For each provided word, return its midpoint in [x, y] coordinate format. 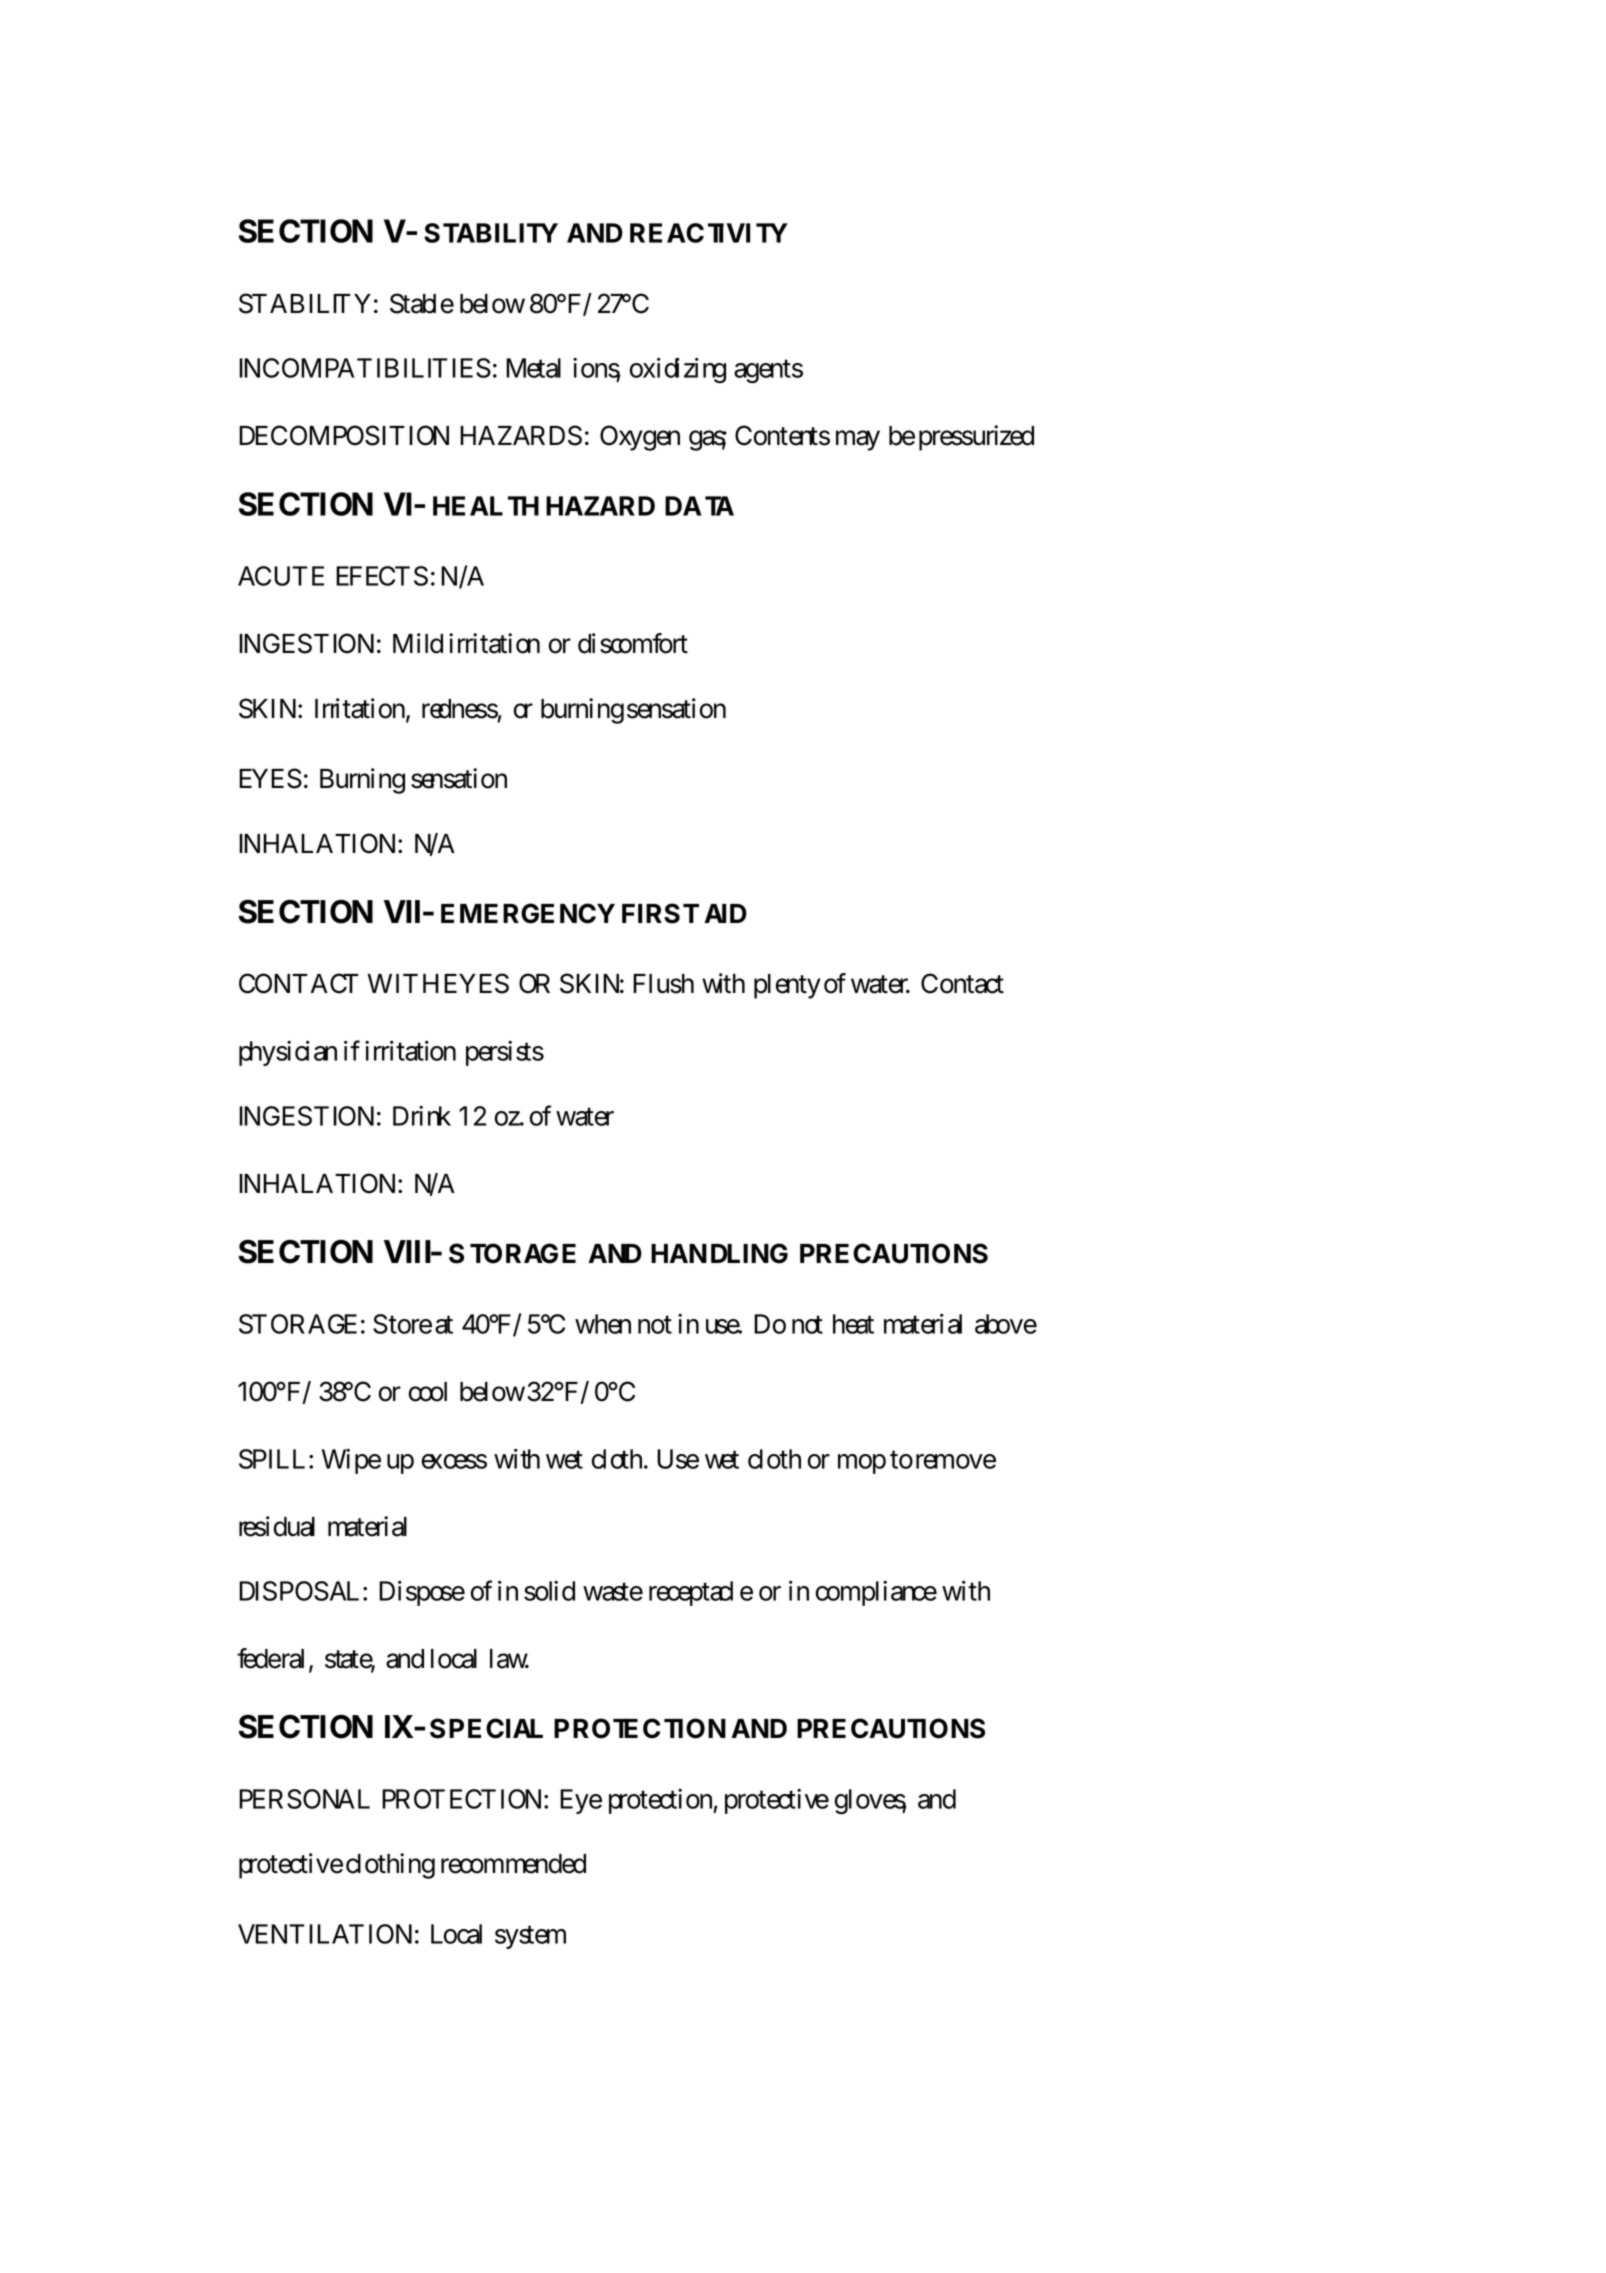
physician [288, 1053]
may [858, 441]
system [530, 1937]
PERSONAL [304, 1799]
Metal [533, 368]
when [603, 1324]
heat [853, 1324]
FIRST [660, 913]
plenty [787, 986]
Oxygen [640, 438]
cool [428, 1392]
